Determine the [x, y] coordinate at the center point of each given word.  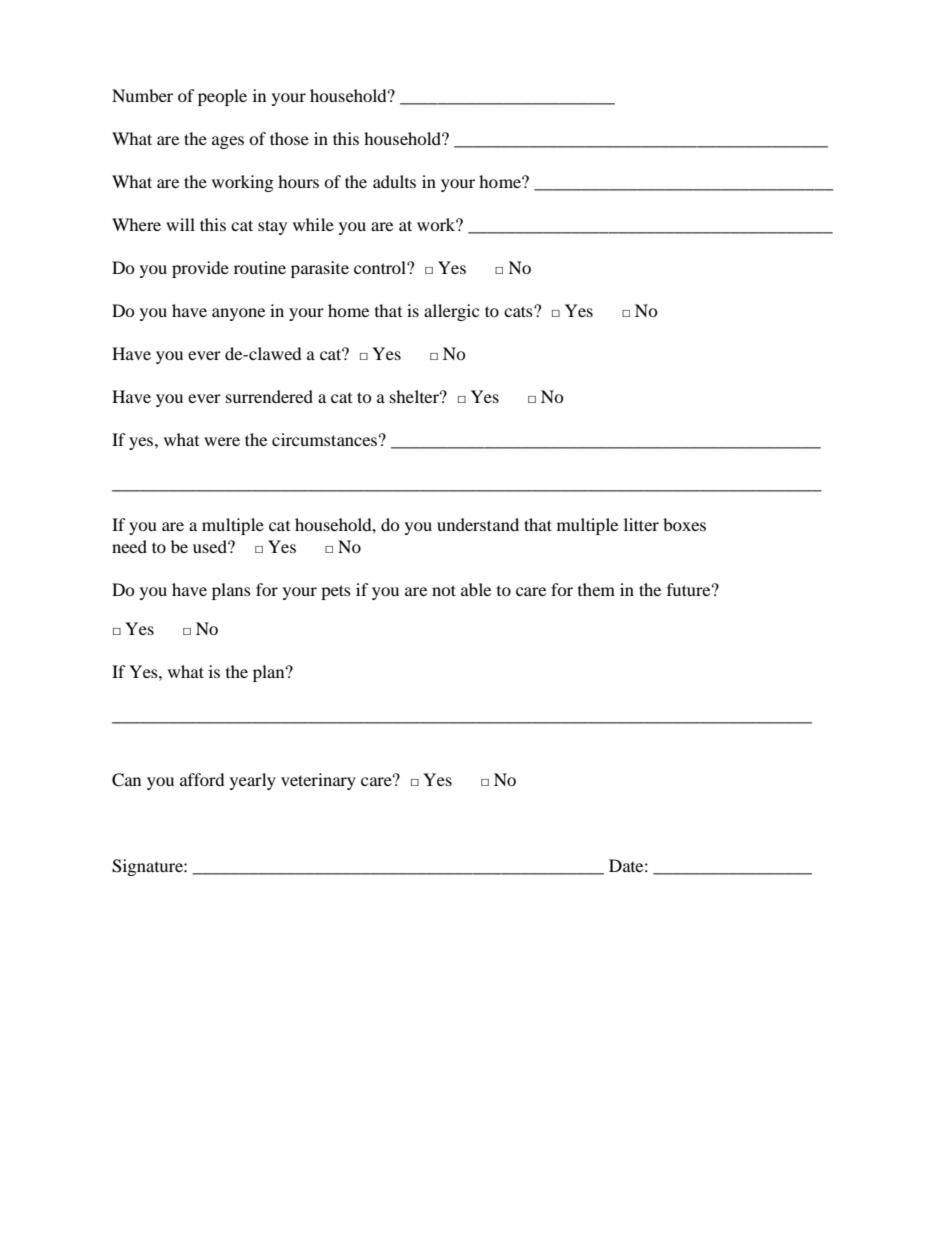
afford [202, 779]
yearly [253, 781]
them [596, 589]
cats [519, 311]
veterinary [318, 781]
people [222, 97]
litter [641, 524]
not [444, 590]
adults [394, 181]
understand [478, 524]
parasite [320, 269]
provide [200, 269]
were [222, 441]
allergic [451, 312]
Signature [148, 867]
